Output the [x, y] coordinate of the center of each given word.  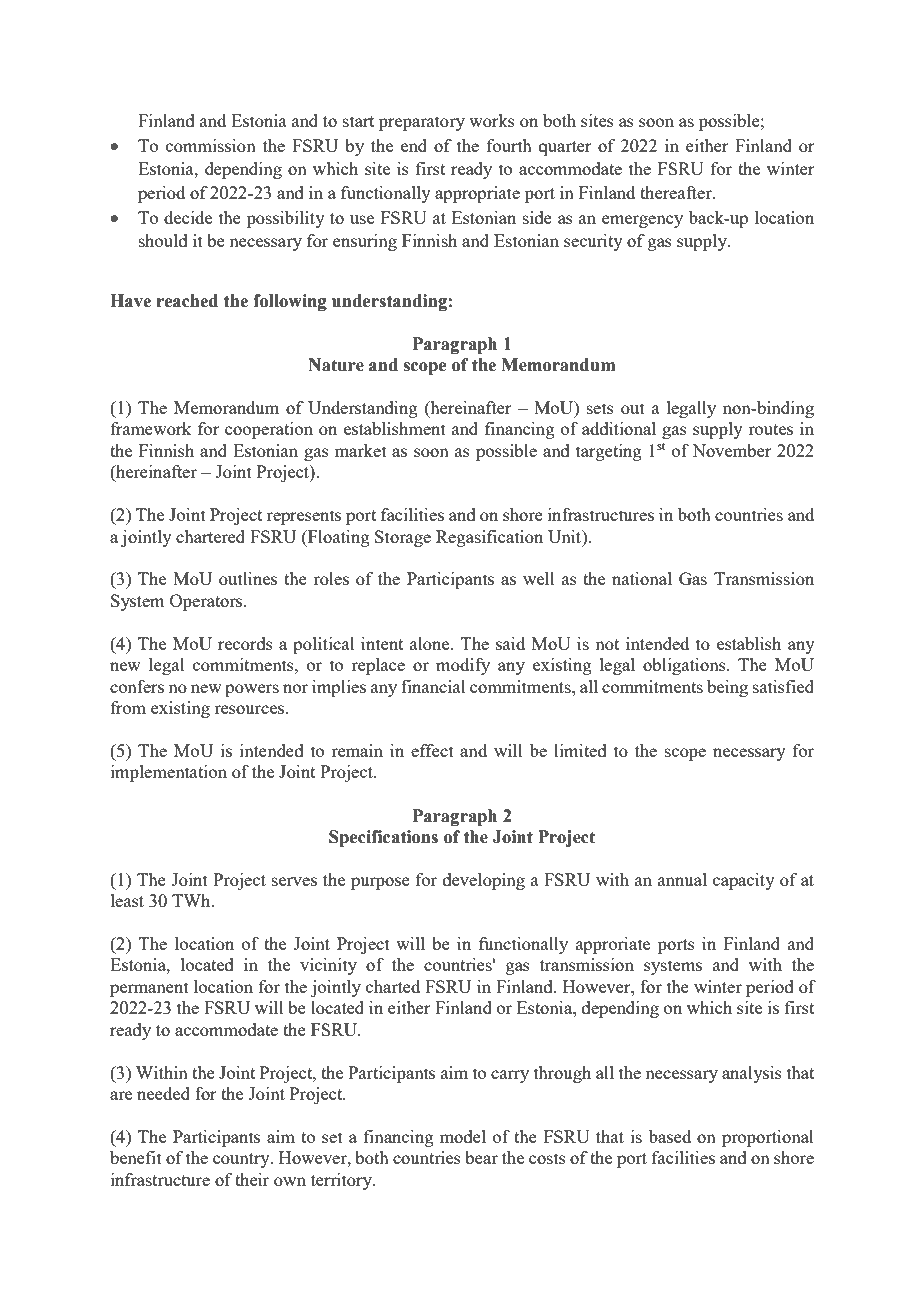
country [242, 1160]
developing [484, 881]
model [463, 1136]
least [127, 900]
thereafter [677, 192]
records [245, 643]
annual [682, 879]
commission [211, 145]
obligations [685, 666]
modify [463, 666]
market [361, 450]
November [732, 450]
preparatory [422, 123]
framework [151, 428]
